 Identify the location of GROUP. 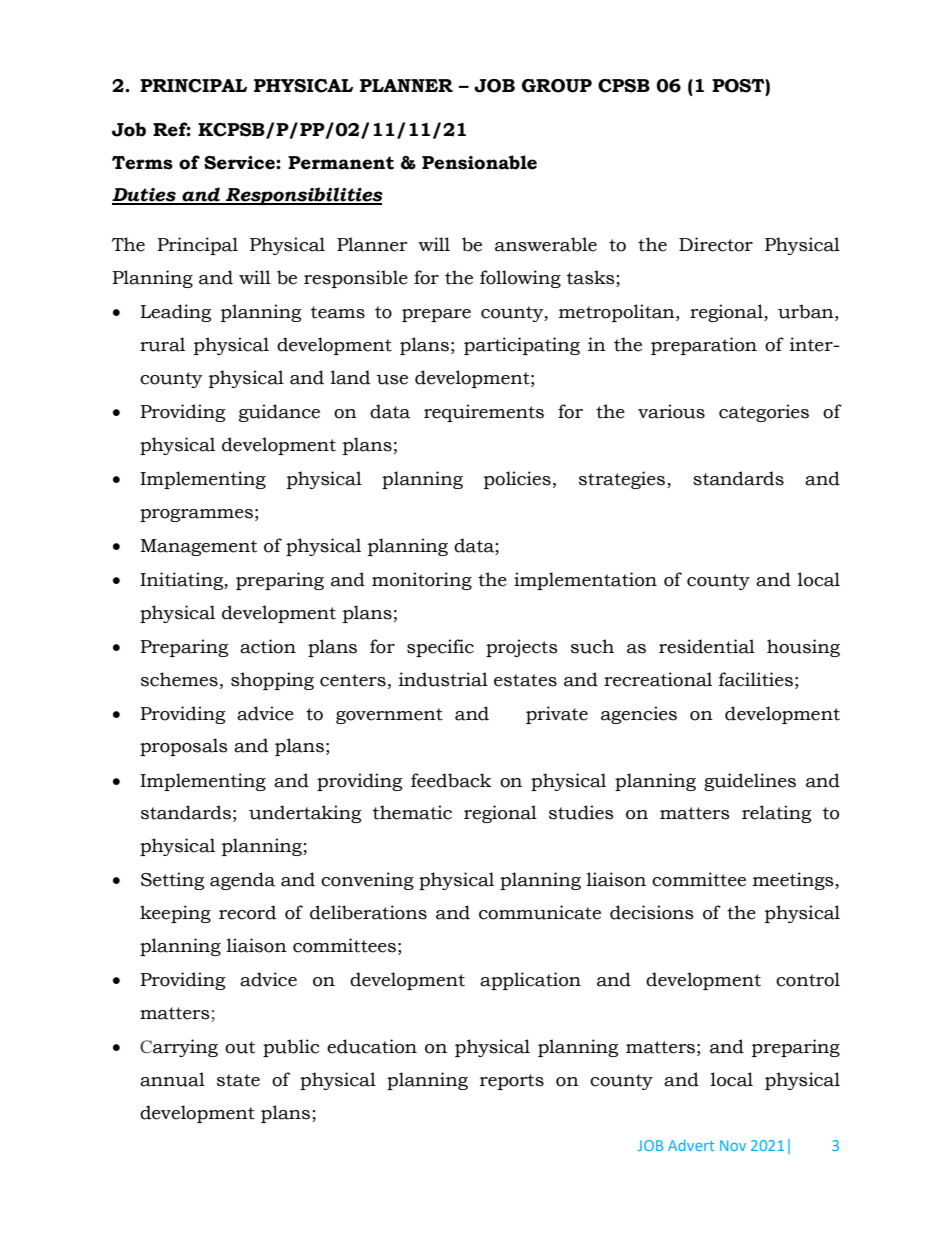
(557, 86).
